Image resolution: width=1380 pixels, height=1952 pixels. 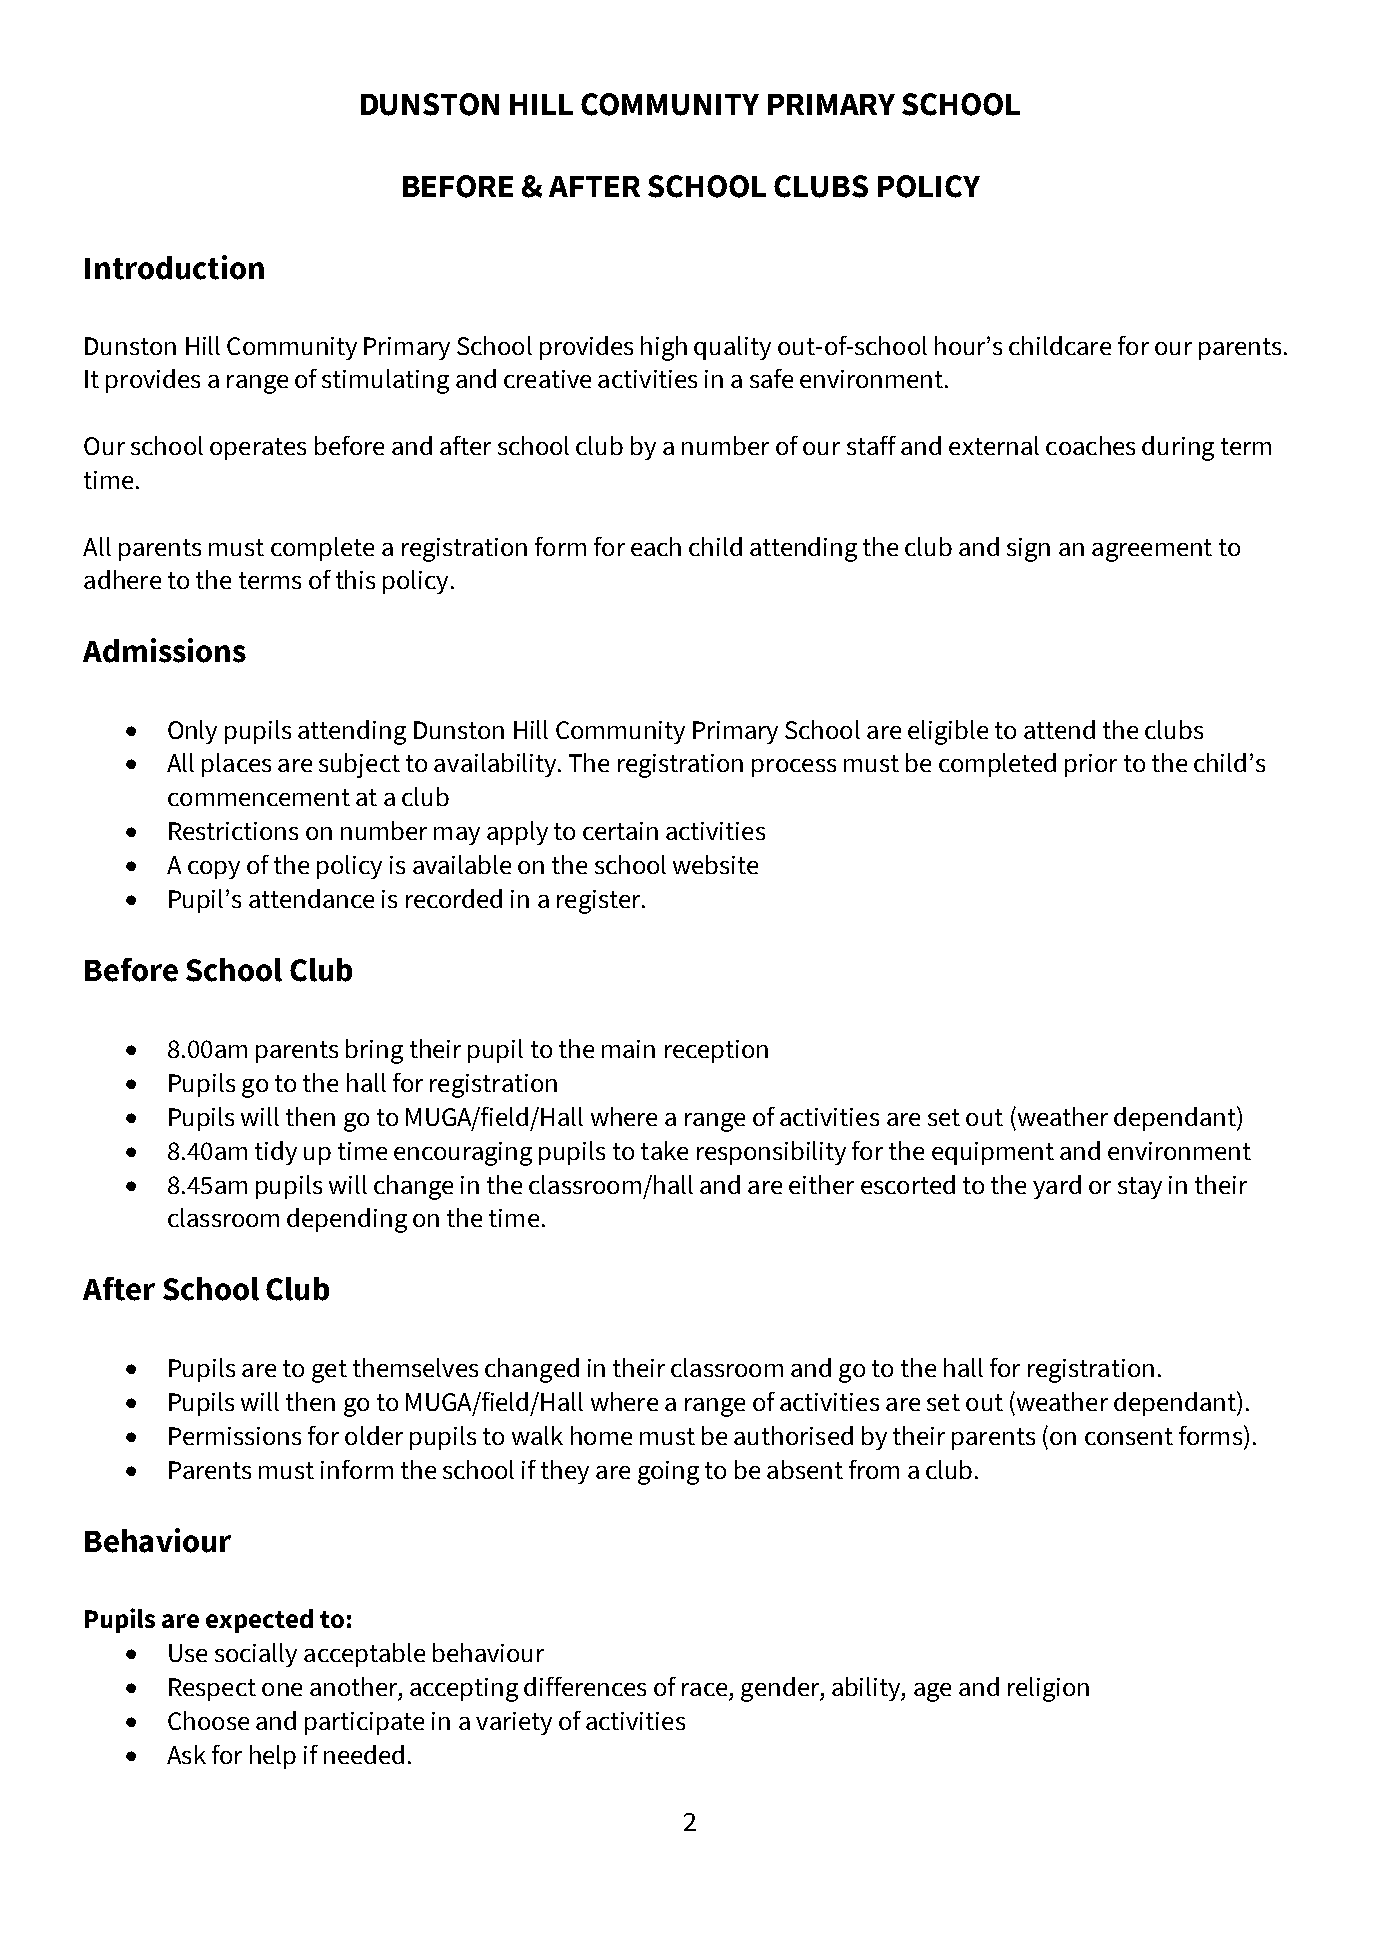 What do you see at coordinates (664, 348) in the document?
I see `high` at bounding box center [664, 348].
